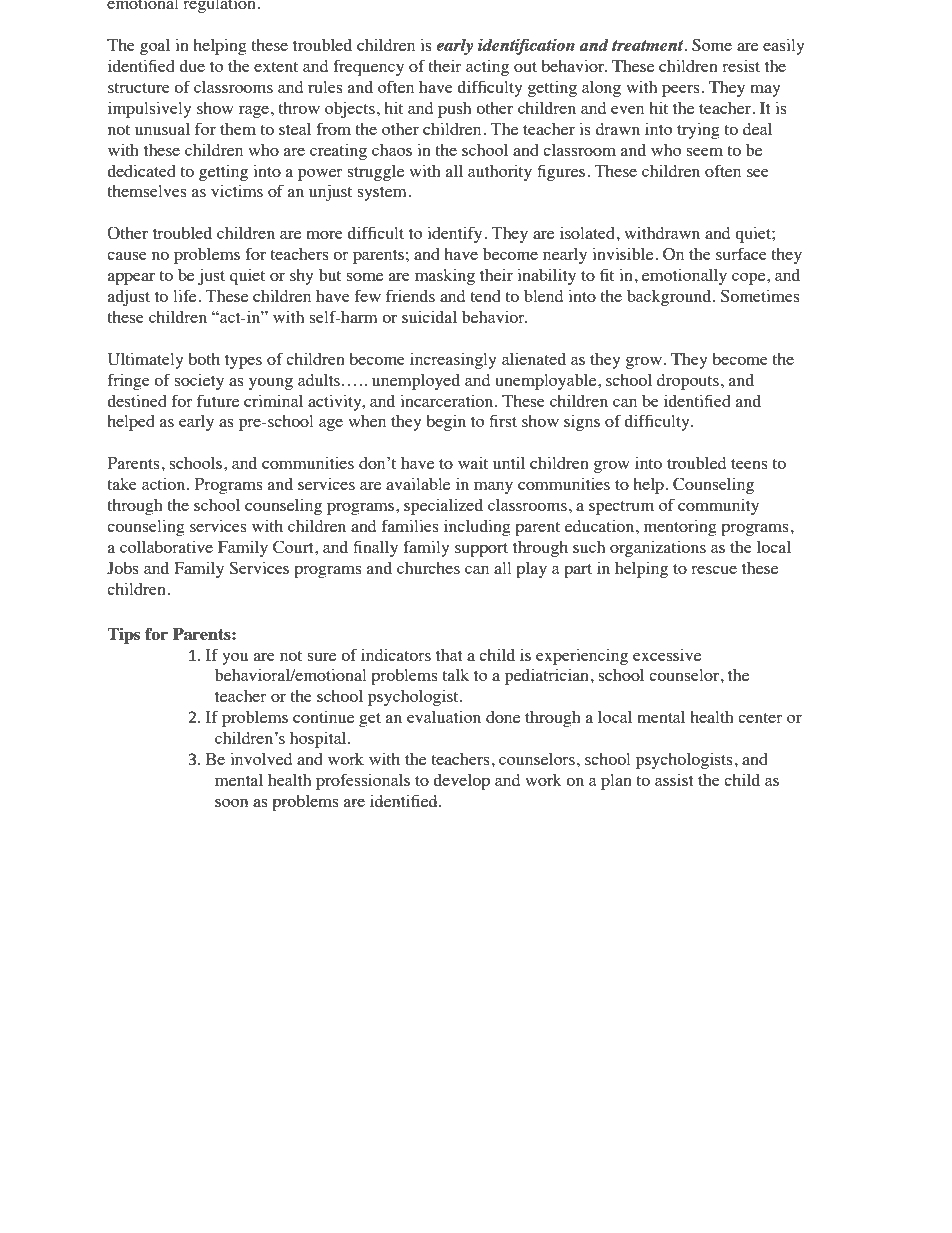  What do you see at coordinates (487, 68) in the document?
I see `acting` at bounding box center [487, 68].
